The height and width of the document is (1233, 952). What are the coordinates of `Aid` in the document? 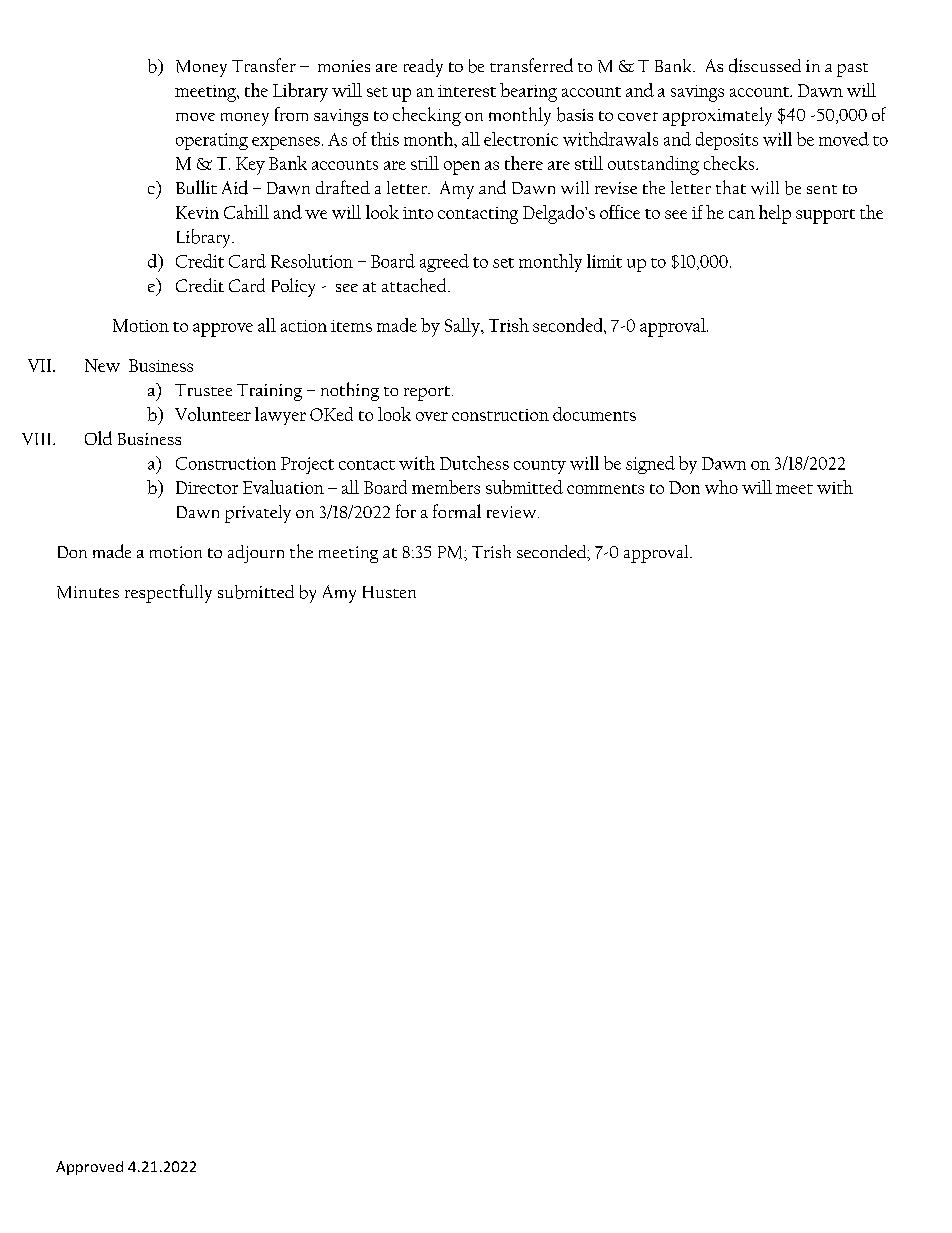 It's located at (235, 187).
